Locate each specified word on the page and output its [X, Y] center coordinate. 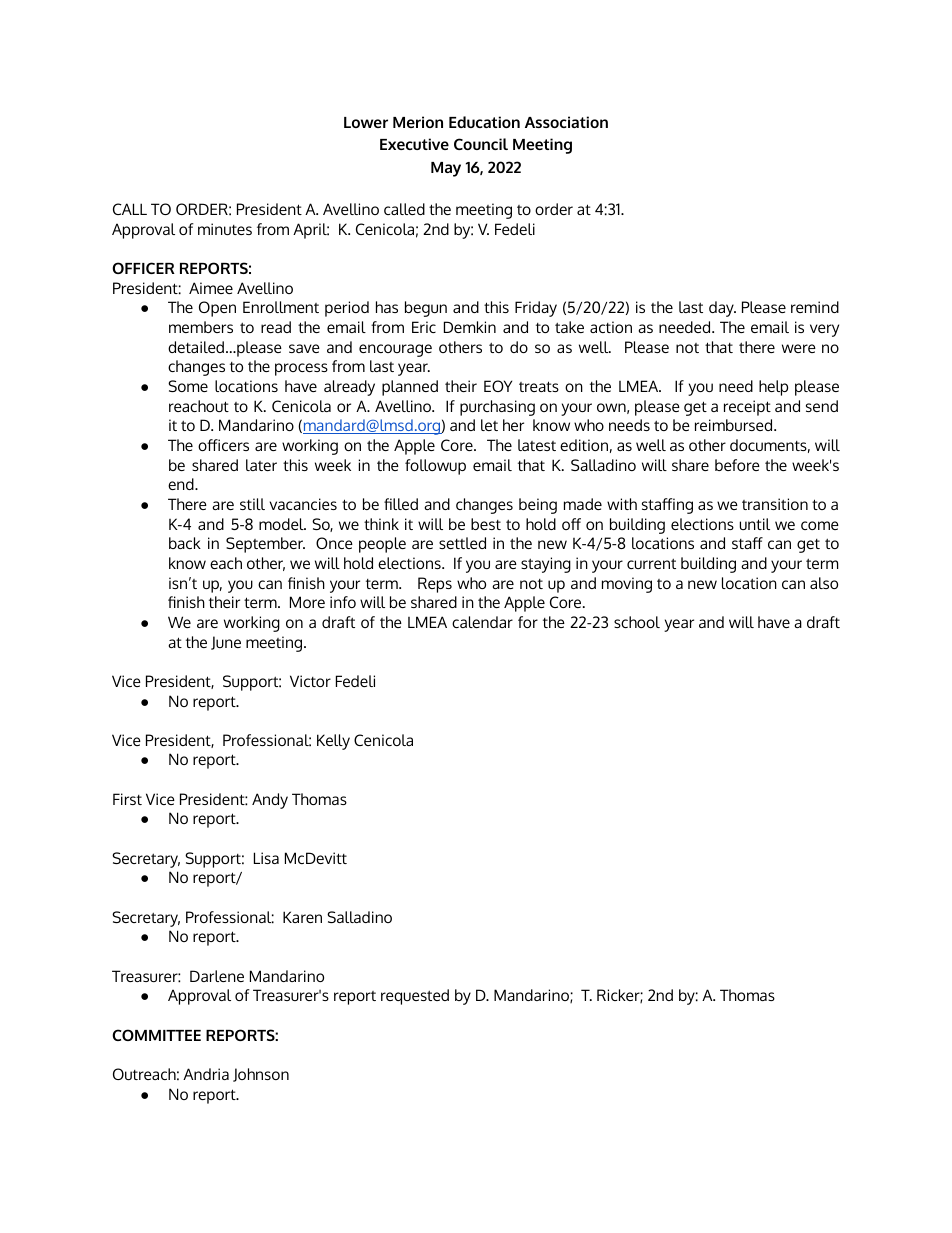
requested [415, 997]
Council [481, 144]
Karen [302, 917]
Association [566, 122]
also [824, 583]
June [226, 643]
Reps [435, 585]
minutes [225, 229]
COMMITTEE [156, 1035]
